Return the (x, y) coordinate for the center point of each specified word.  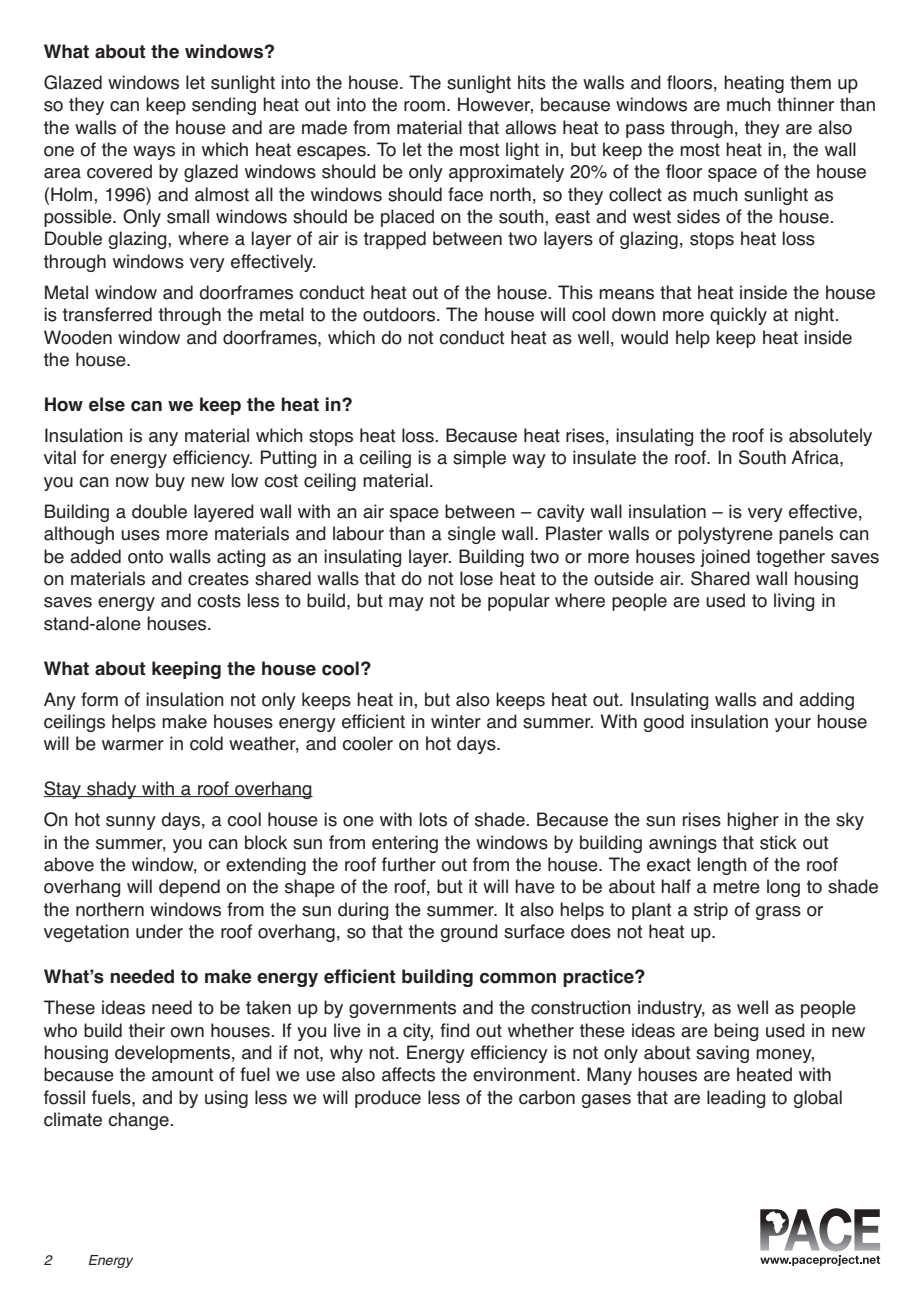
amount (182, 1075)
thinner (805, 104)
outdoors (399, 314)
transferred (107, 314)
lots (433, 819)
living (794, 602)
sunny (131, 823)
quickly (738, 316)
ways (154, 153)
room (424, 106)
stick (778, 842)
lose (476, 578)
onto (145, 557)
